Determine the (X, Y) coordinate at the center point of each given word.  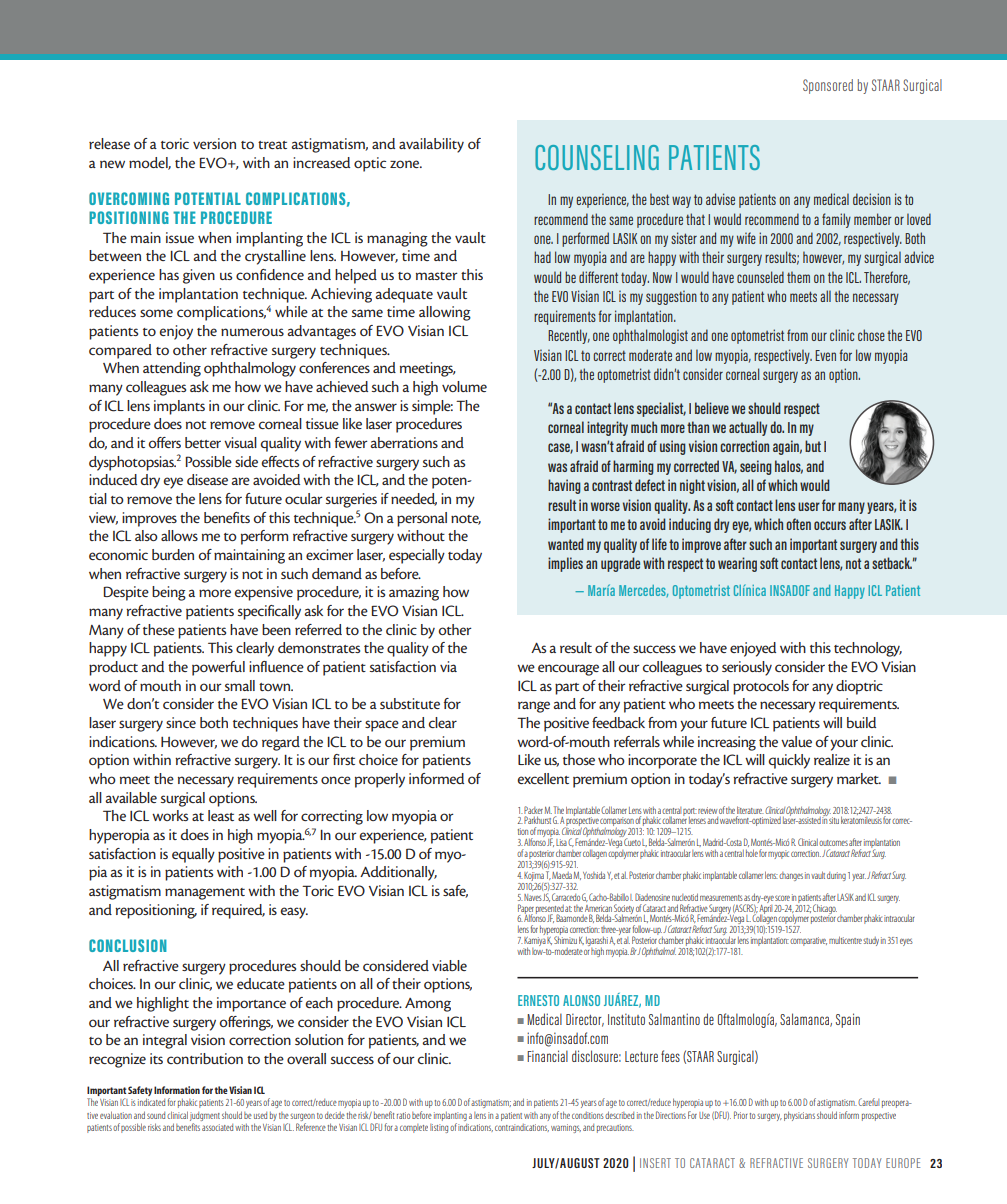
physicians (799, 1116)
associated (217, 1127)
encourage (568, 670)
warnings (566, 1128)
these (159, 629)
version (214, 143)
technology (868, 649)
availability (431, 145)
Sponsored (828, 86)
